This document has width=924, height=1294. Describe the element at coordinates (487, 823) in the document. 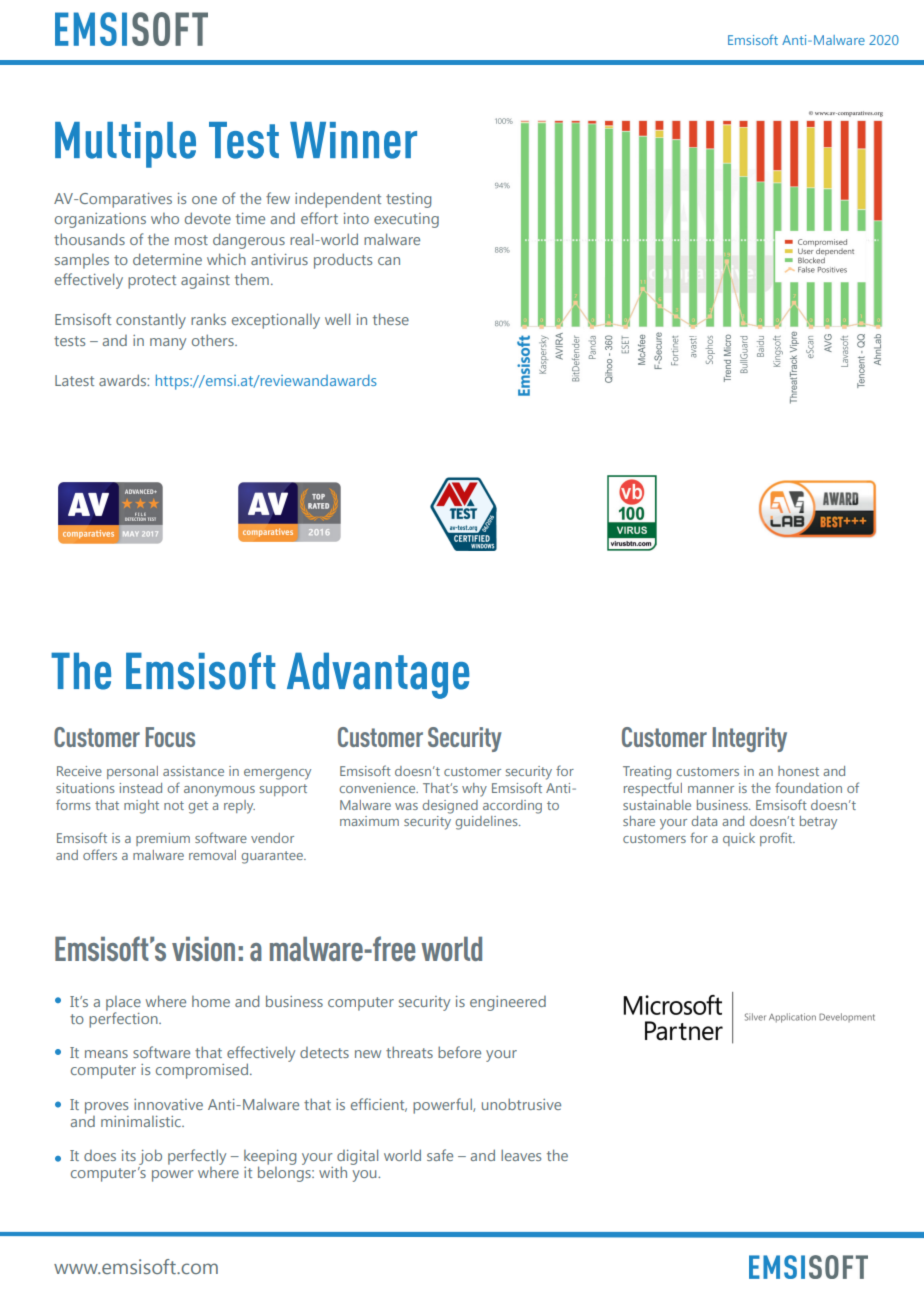

I see `guidelines` at that location.
